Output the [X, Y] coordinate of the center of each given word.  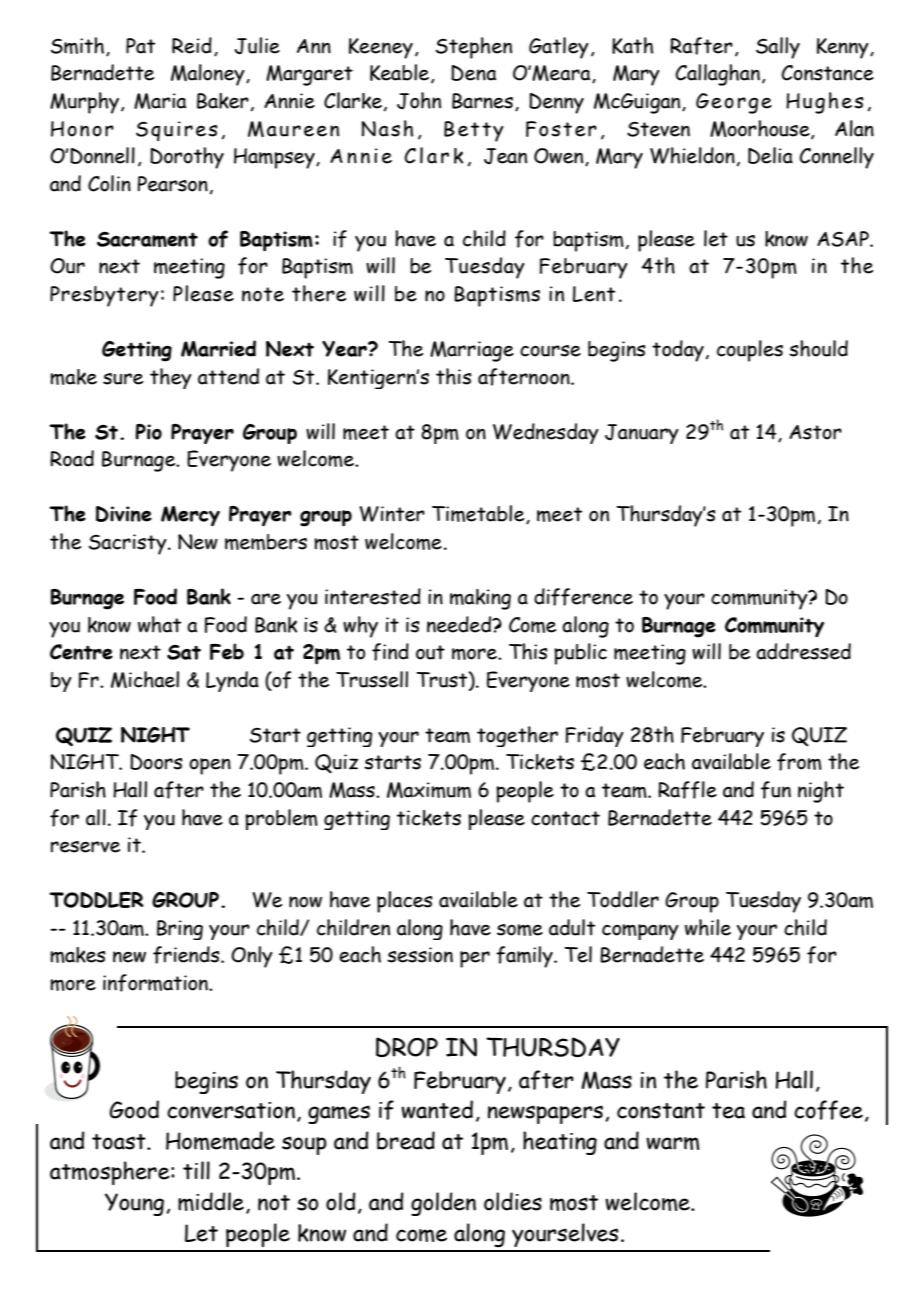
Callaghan [717, 75]
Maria [160, 101]
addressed [803, 651]
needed [460, 624]
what [159, 624]
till [196, 1170]
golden [443, 1204]
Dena [473, 73]
